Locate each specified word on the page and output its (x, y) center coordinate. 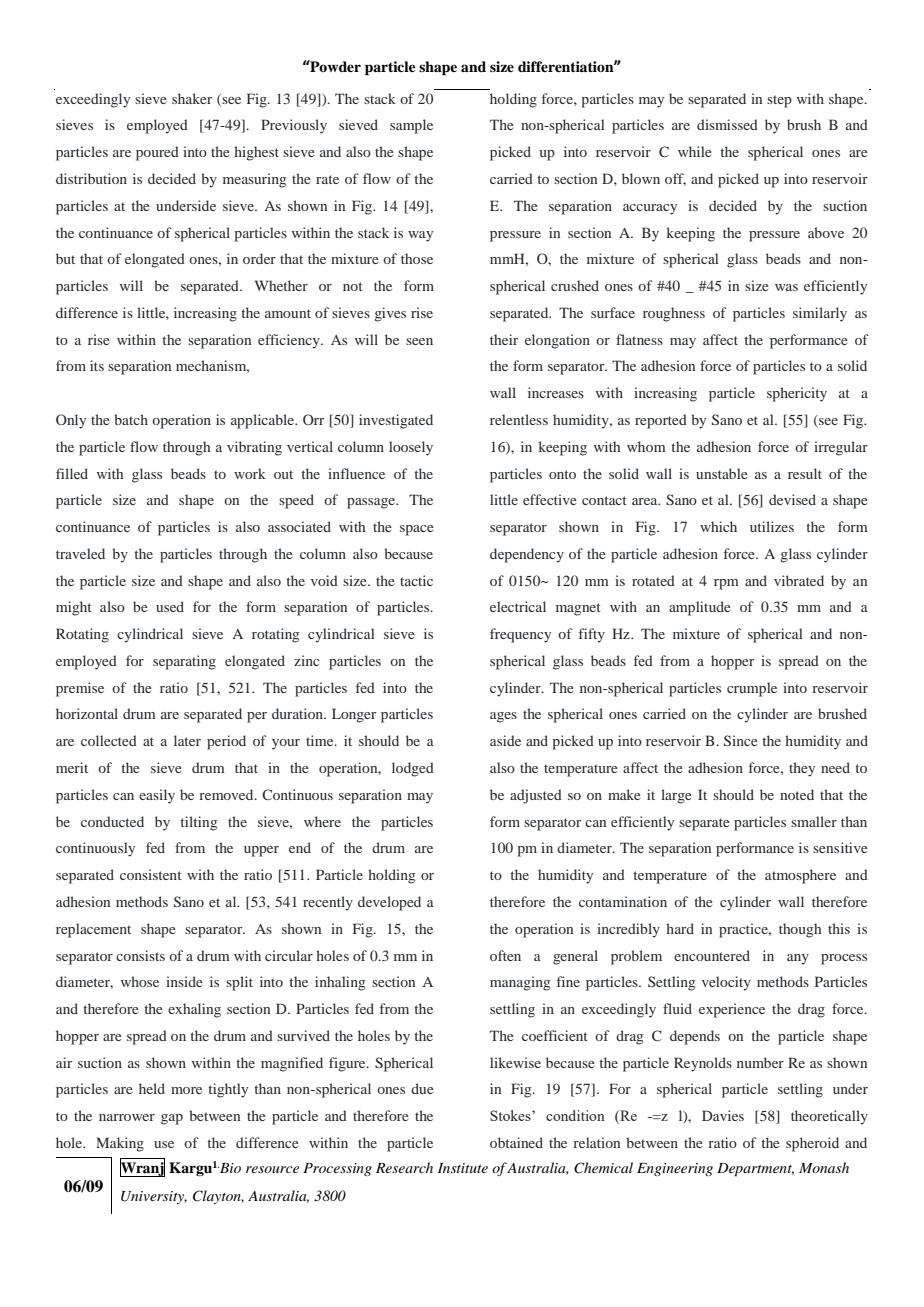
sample (411, 126)
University (154, 1197)
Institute (463, 1168)
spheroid (812, 1144)
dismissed (727, 124)
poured (157, 153)
